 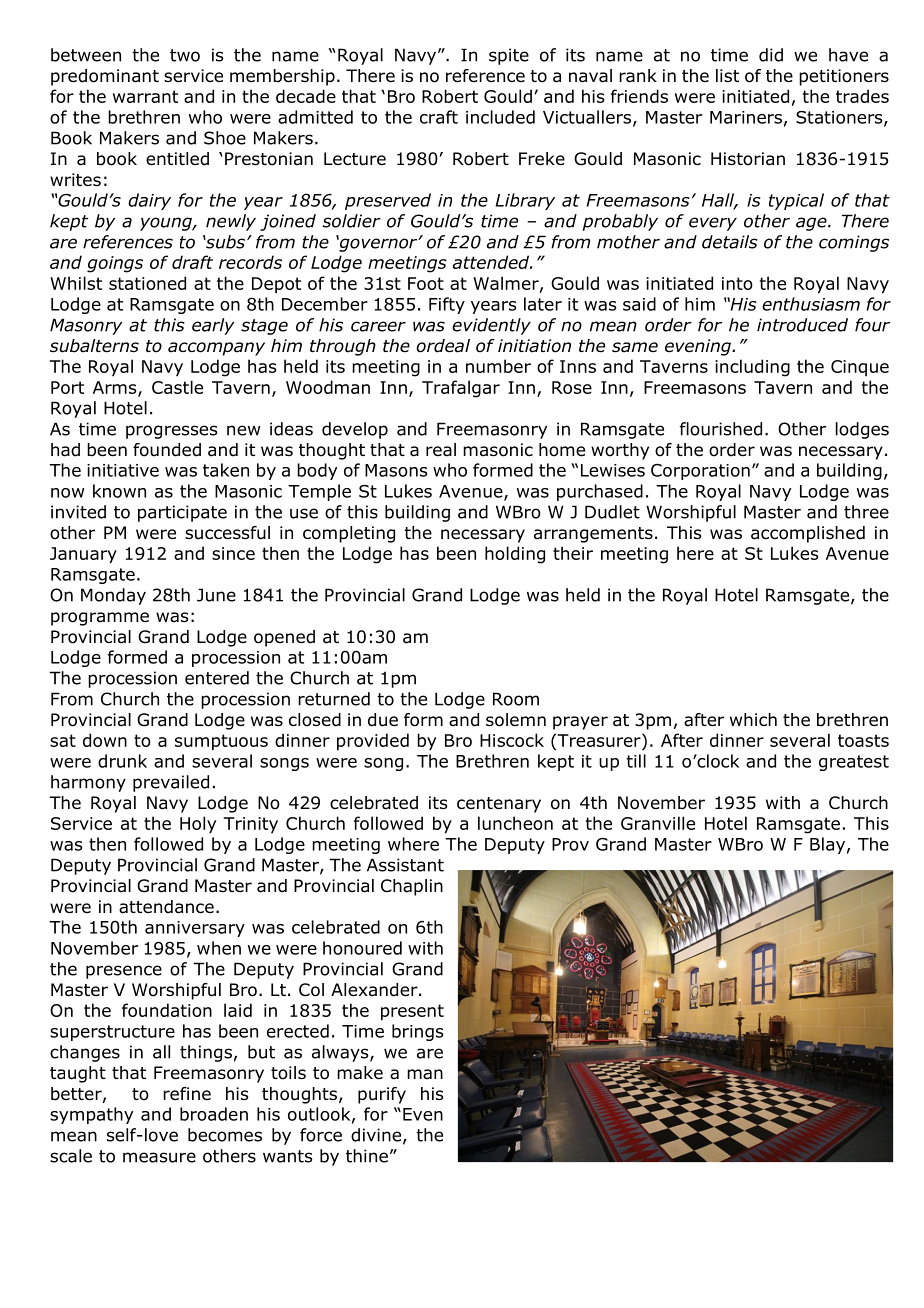 I want to click on real, so click(x=441, y=450).
